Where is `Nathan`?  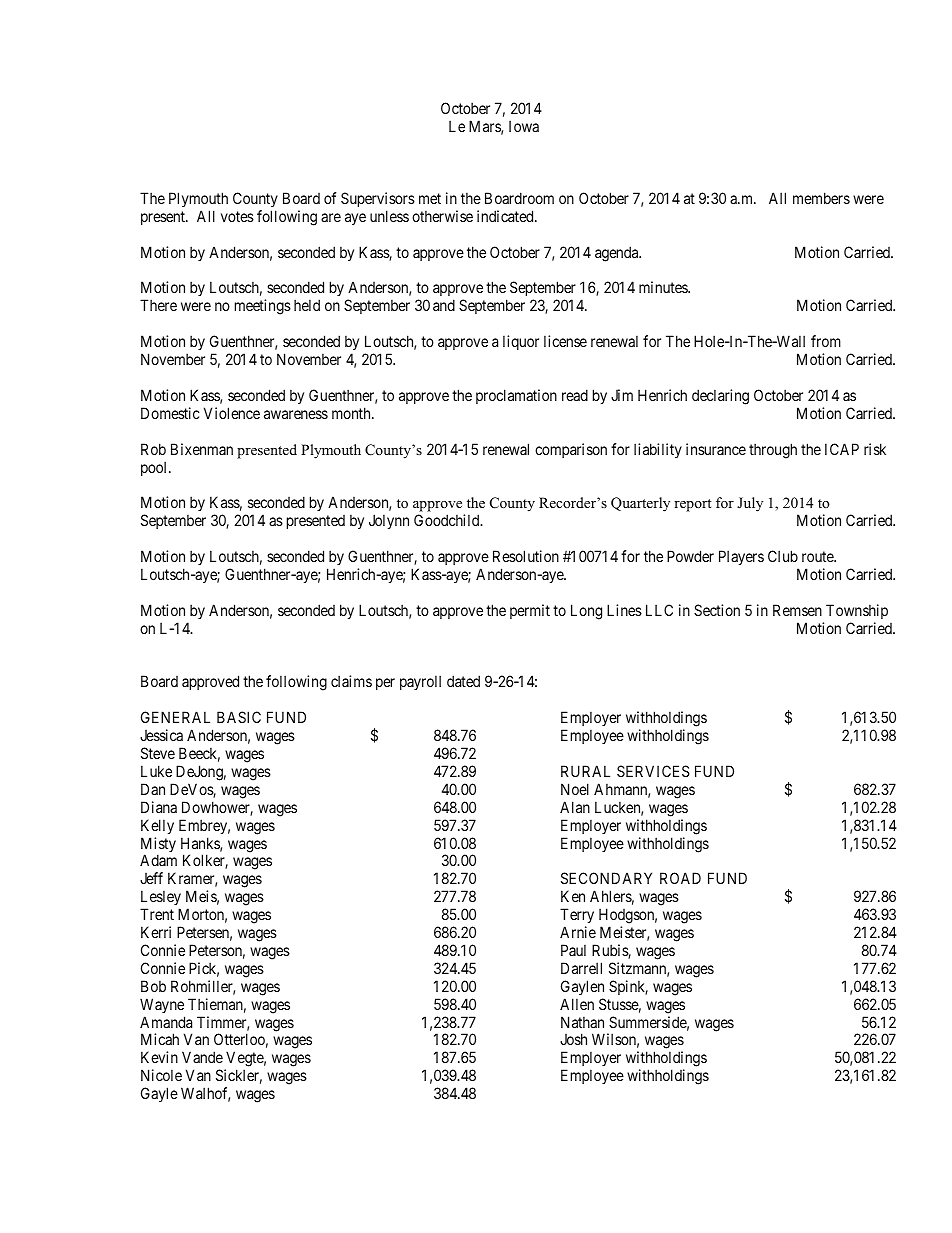 Nathan is located at coordinates (582, 1022).
